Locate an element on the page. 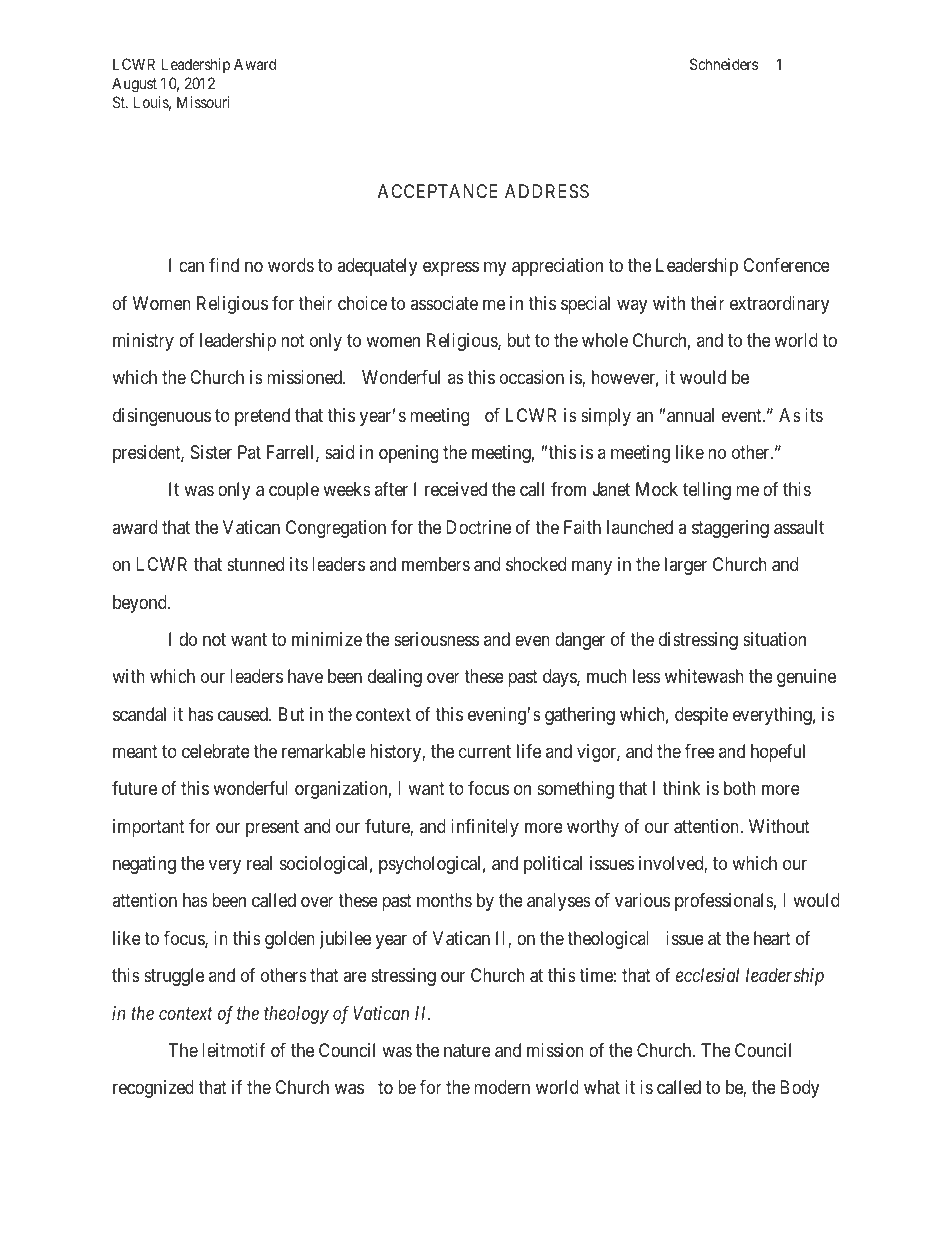  ACCEPTANCE is located at coordinates (437, 191).
